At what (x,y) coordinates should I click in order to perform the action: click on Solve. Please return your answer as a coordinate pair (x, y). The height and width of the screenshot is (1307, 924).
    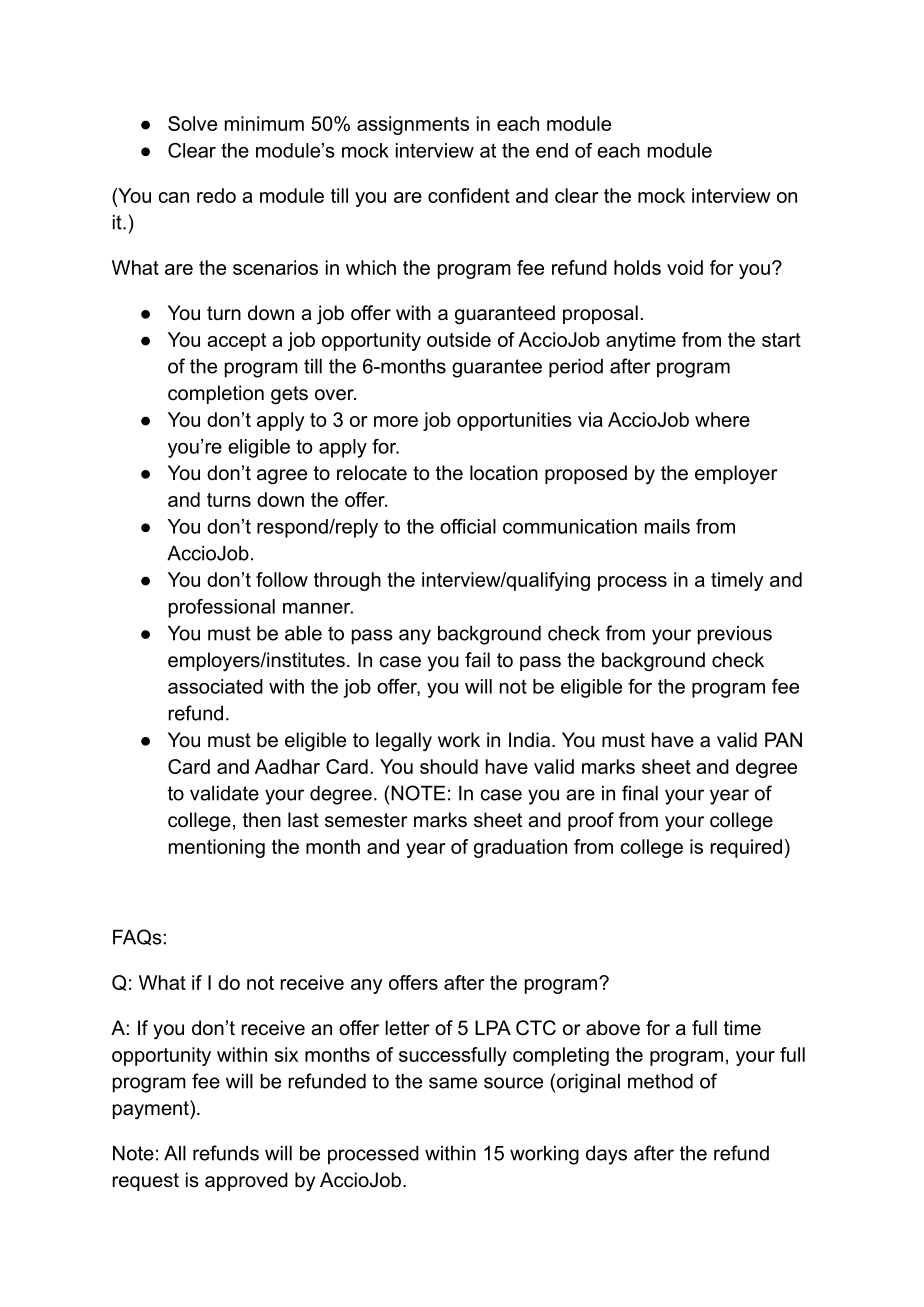
    Looking at the image, I should click on (192, 123).
